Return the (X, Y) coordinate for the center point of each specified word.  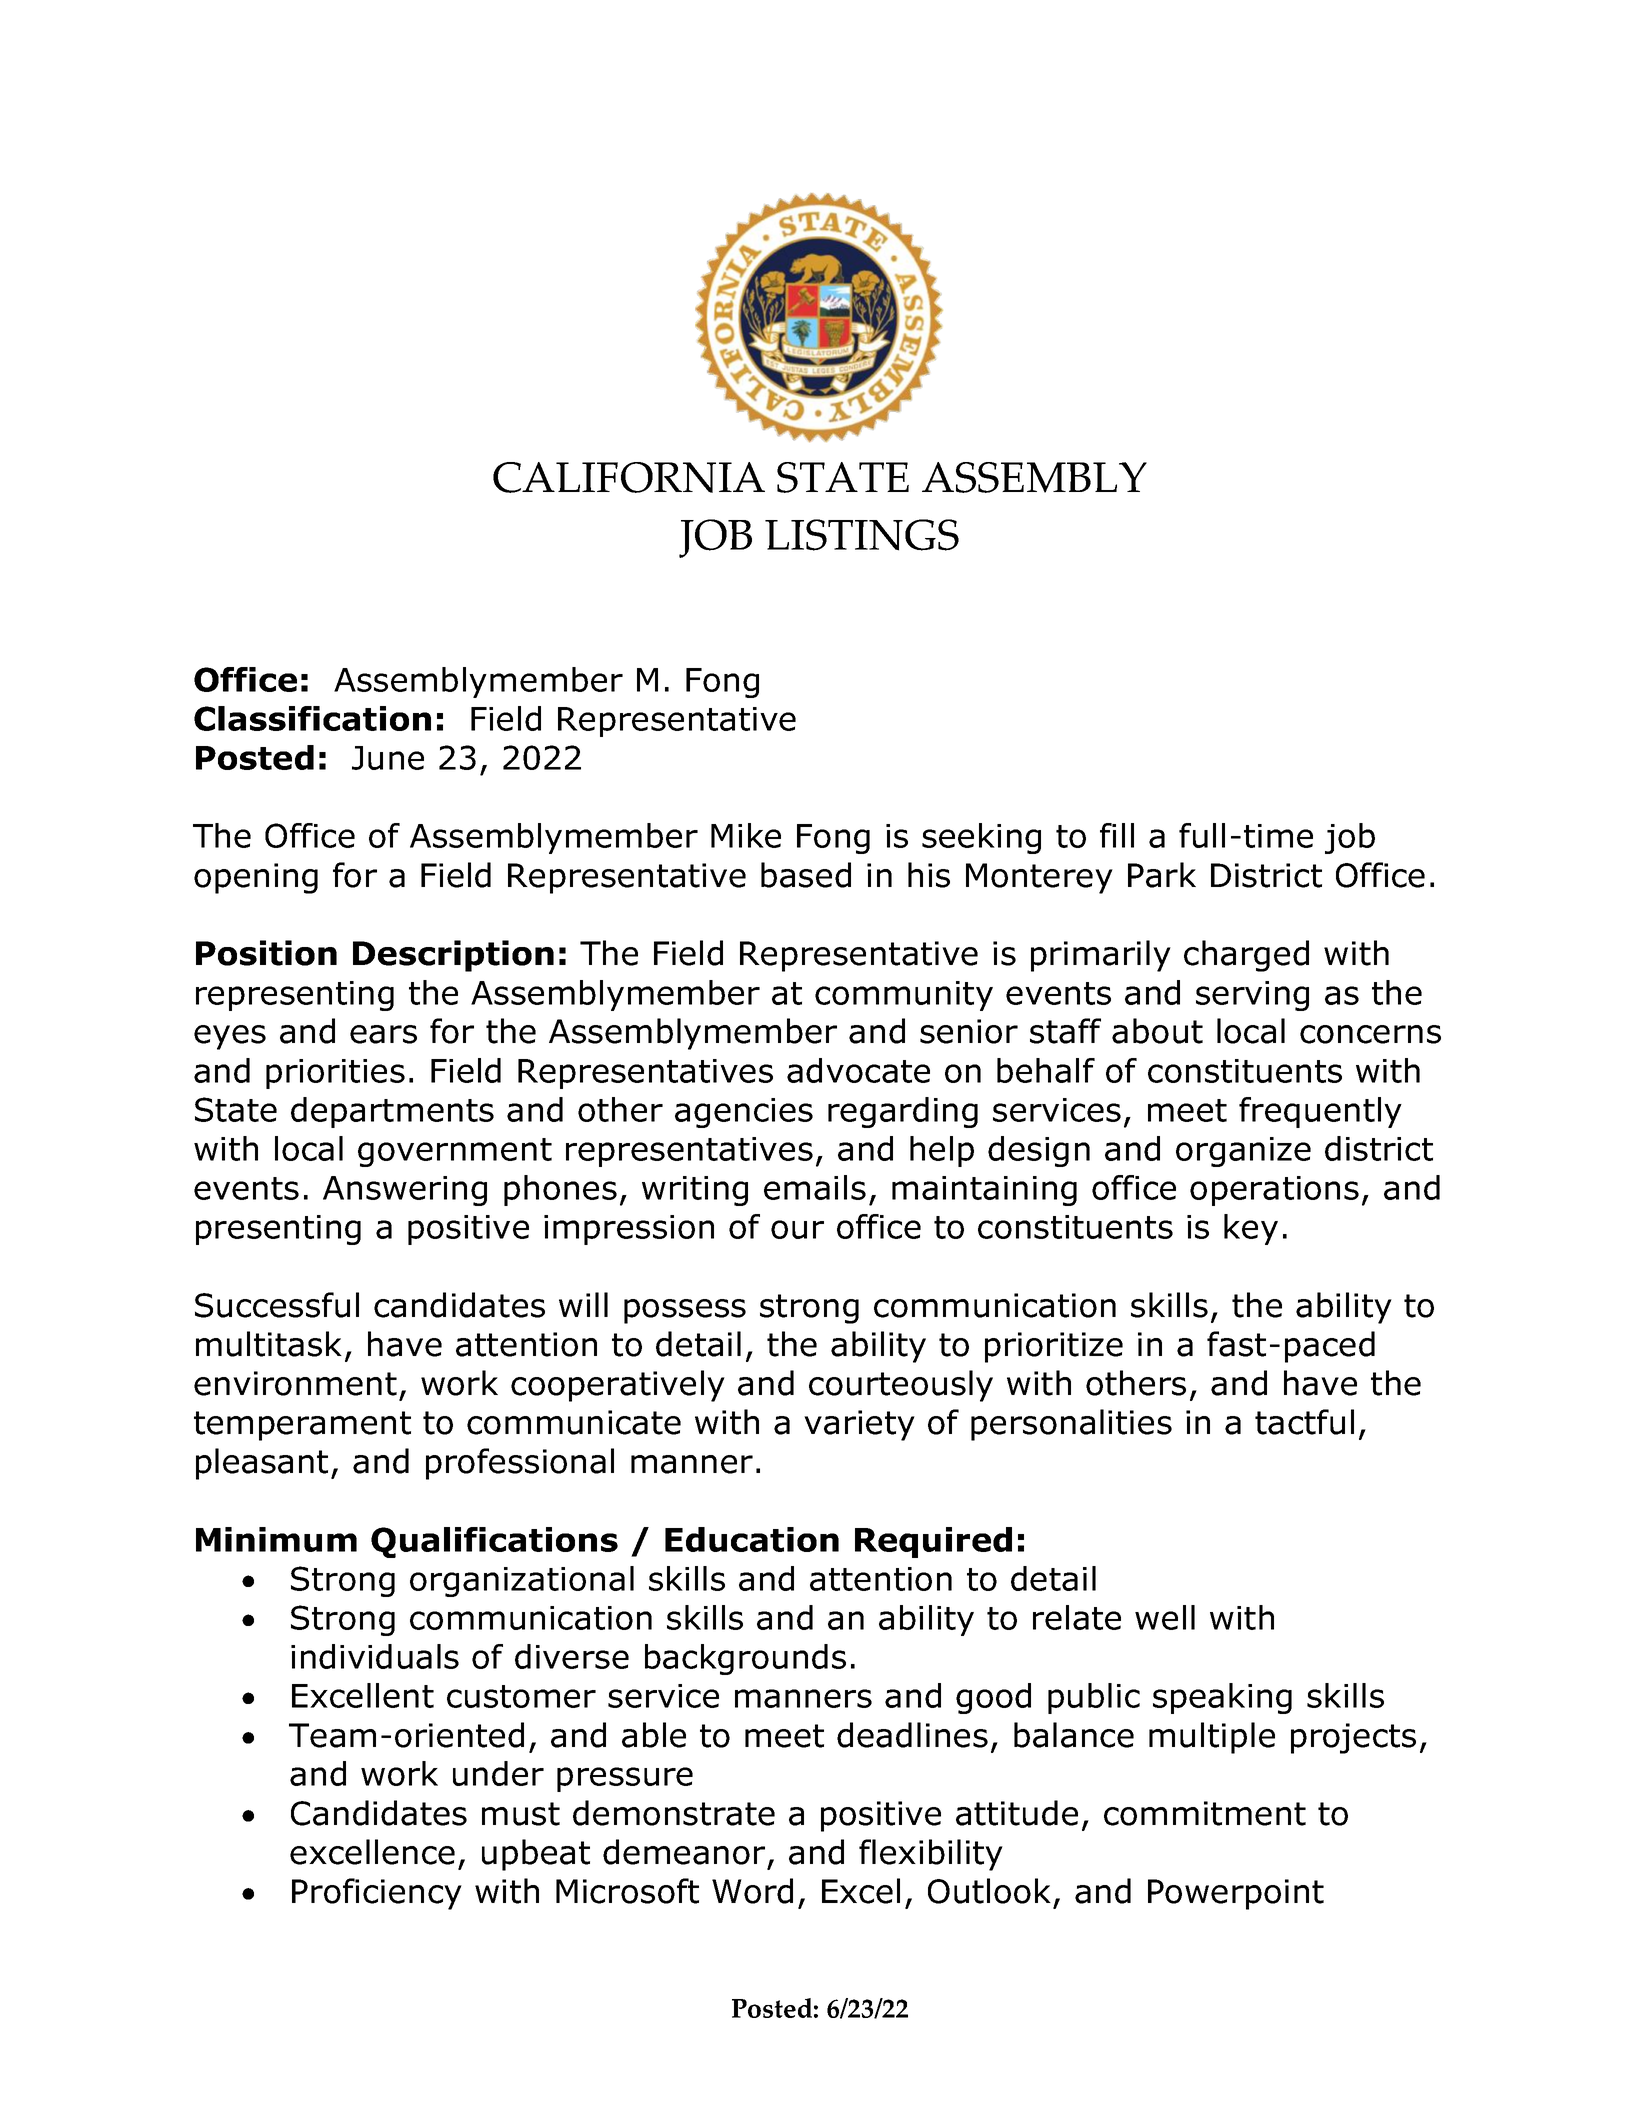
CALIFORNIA (629, 477)
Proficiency (377, 1894)
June (388, 758)
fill (1117, 835)
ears (383, 1034)
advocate (858, 1070)
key (1251, 1229)
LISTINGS (862, 535)
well (1165, 1617)
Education (752, 1539)
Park (1162, 875)
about (1157, 1031)
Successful (277, 1305)
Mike (746, 835)
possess (685, 1311)
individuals (375, 1656)
